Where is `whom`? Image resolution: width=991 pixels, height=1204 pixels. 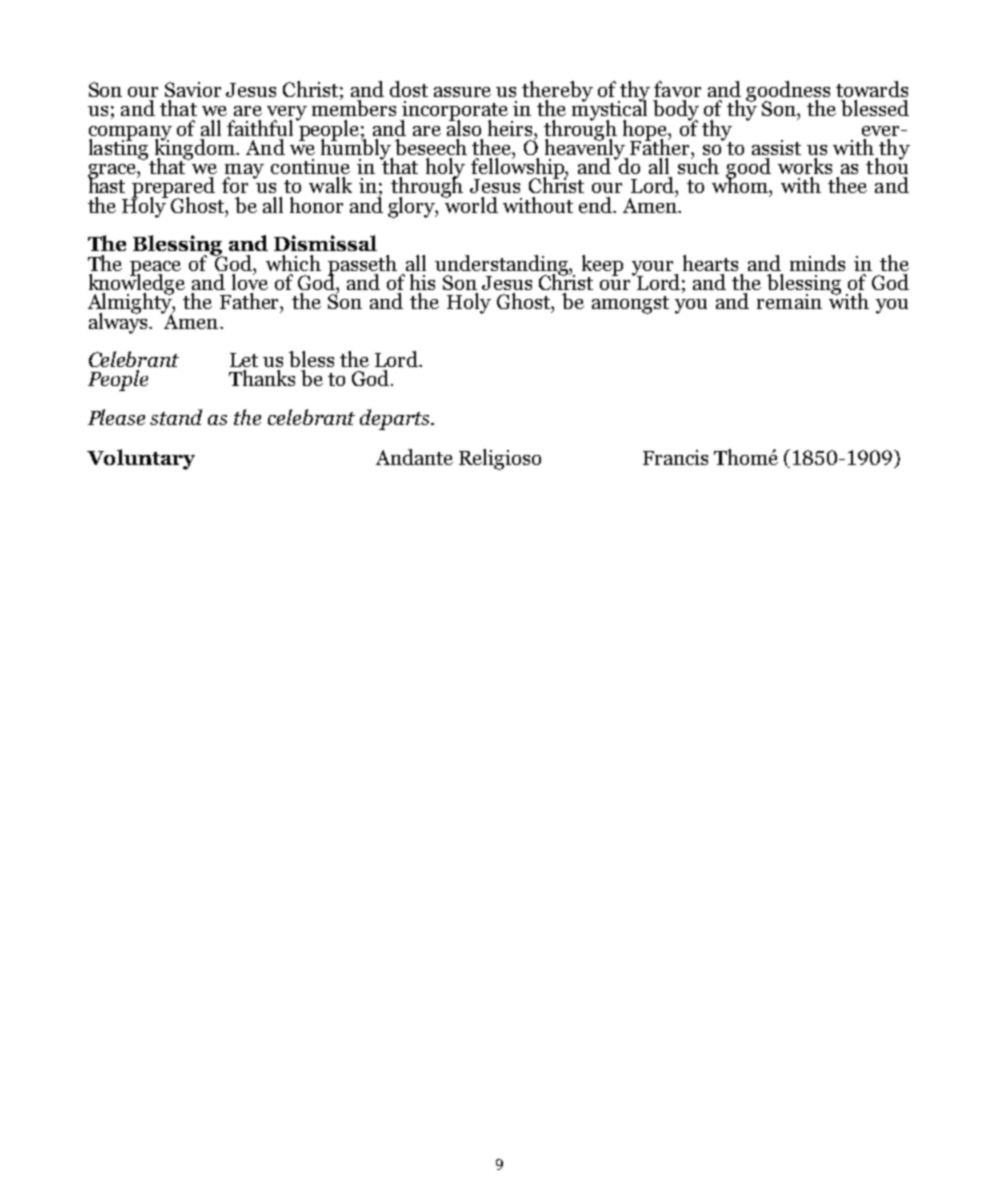 whom is located at coordinates (741, 184).
